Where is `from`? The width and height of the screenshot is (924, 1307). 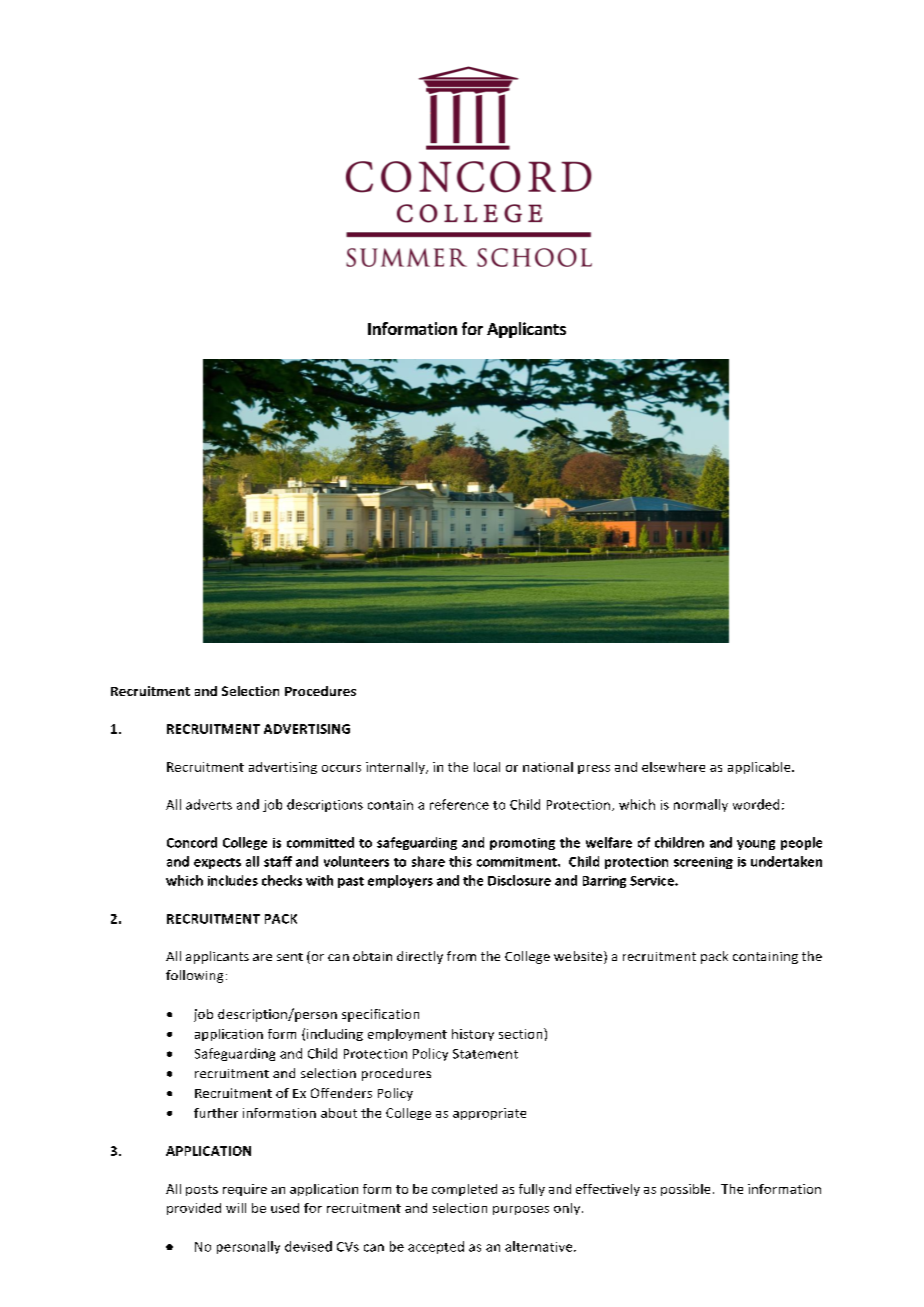
from is located at coordinates (461, 956).
